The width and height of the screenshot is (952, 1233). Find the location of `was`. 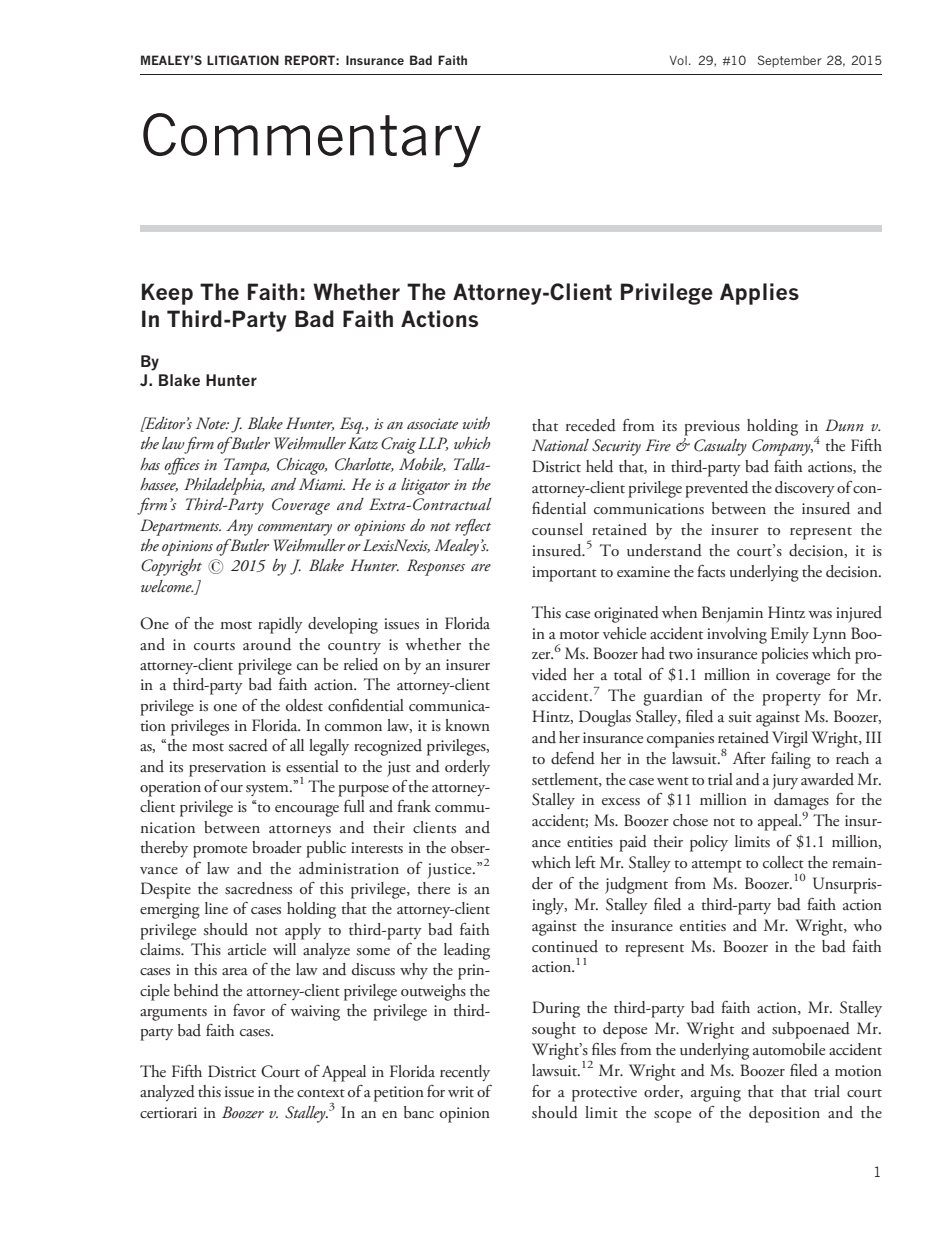

was is located at coordinates (820, 614).
